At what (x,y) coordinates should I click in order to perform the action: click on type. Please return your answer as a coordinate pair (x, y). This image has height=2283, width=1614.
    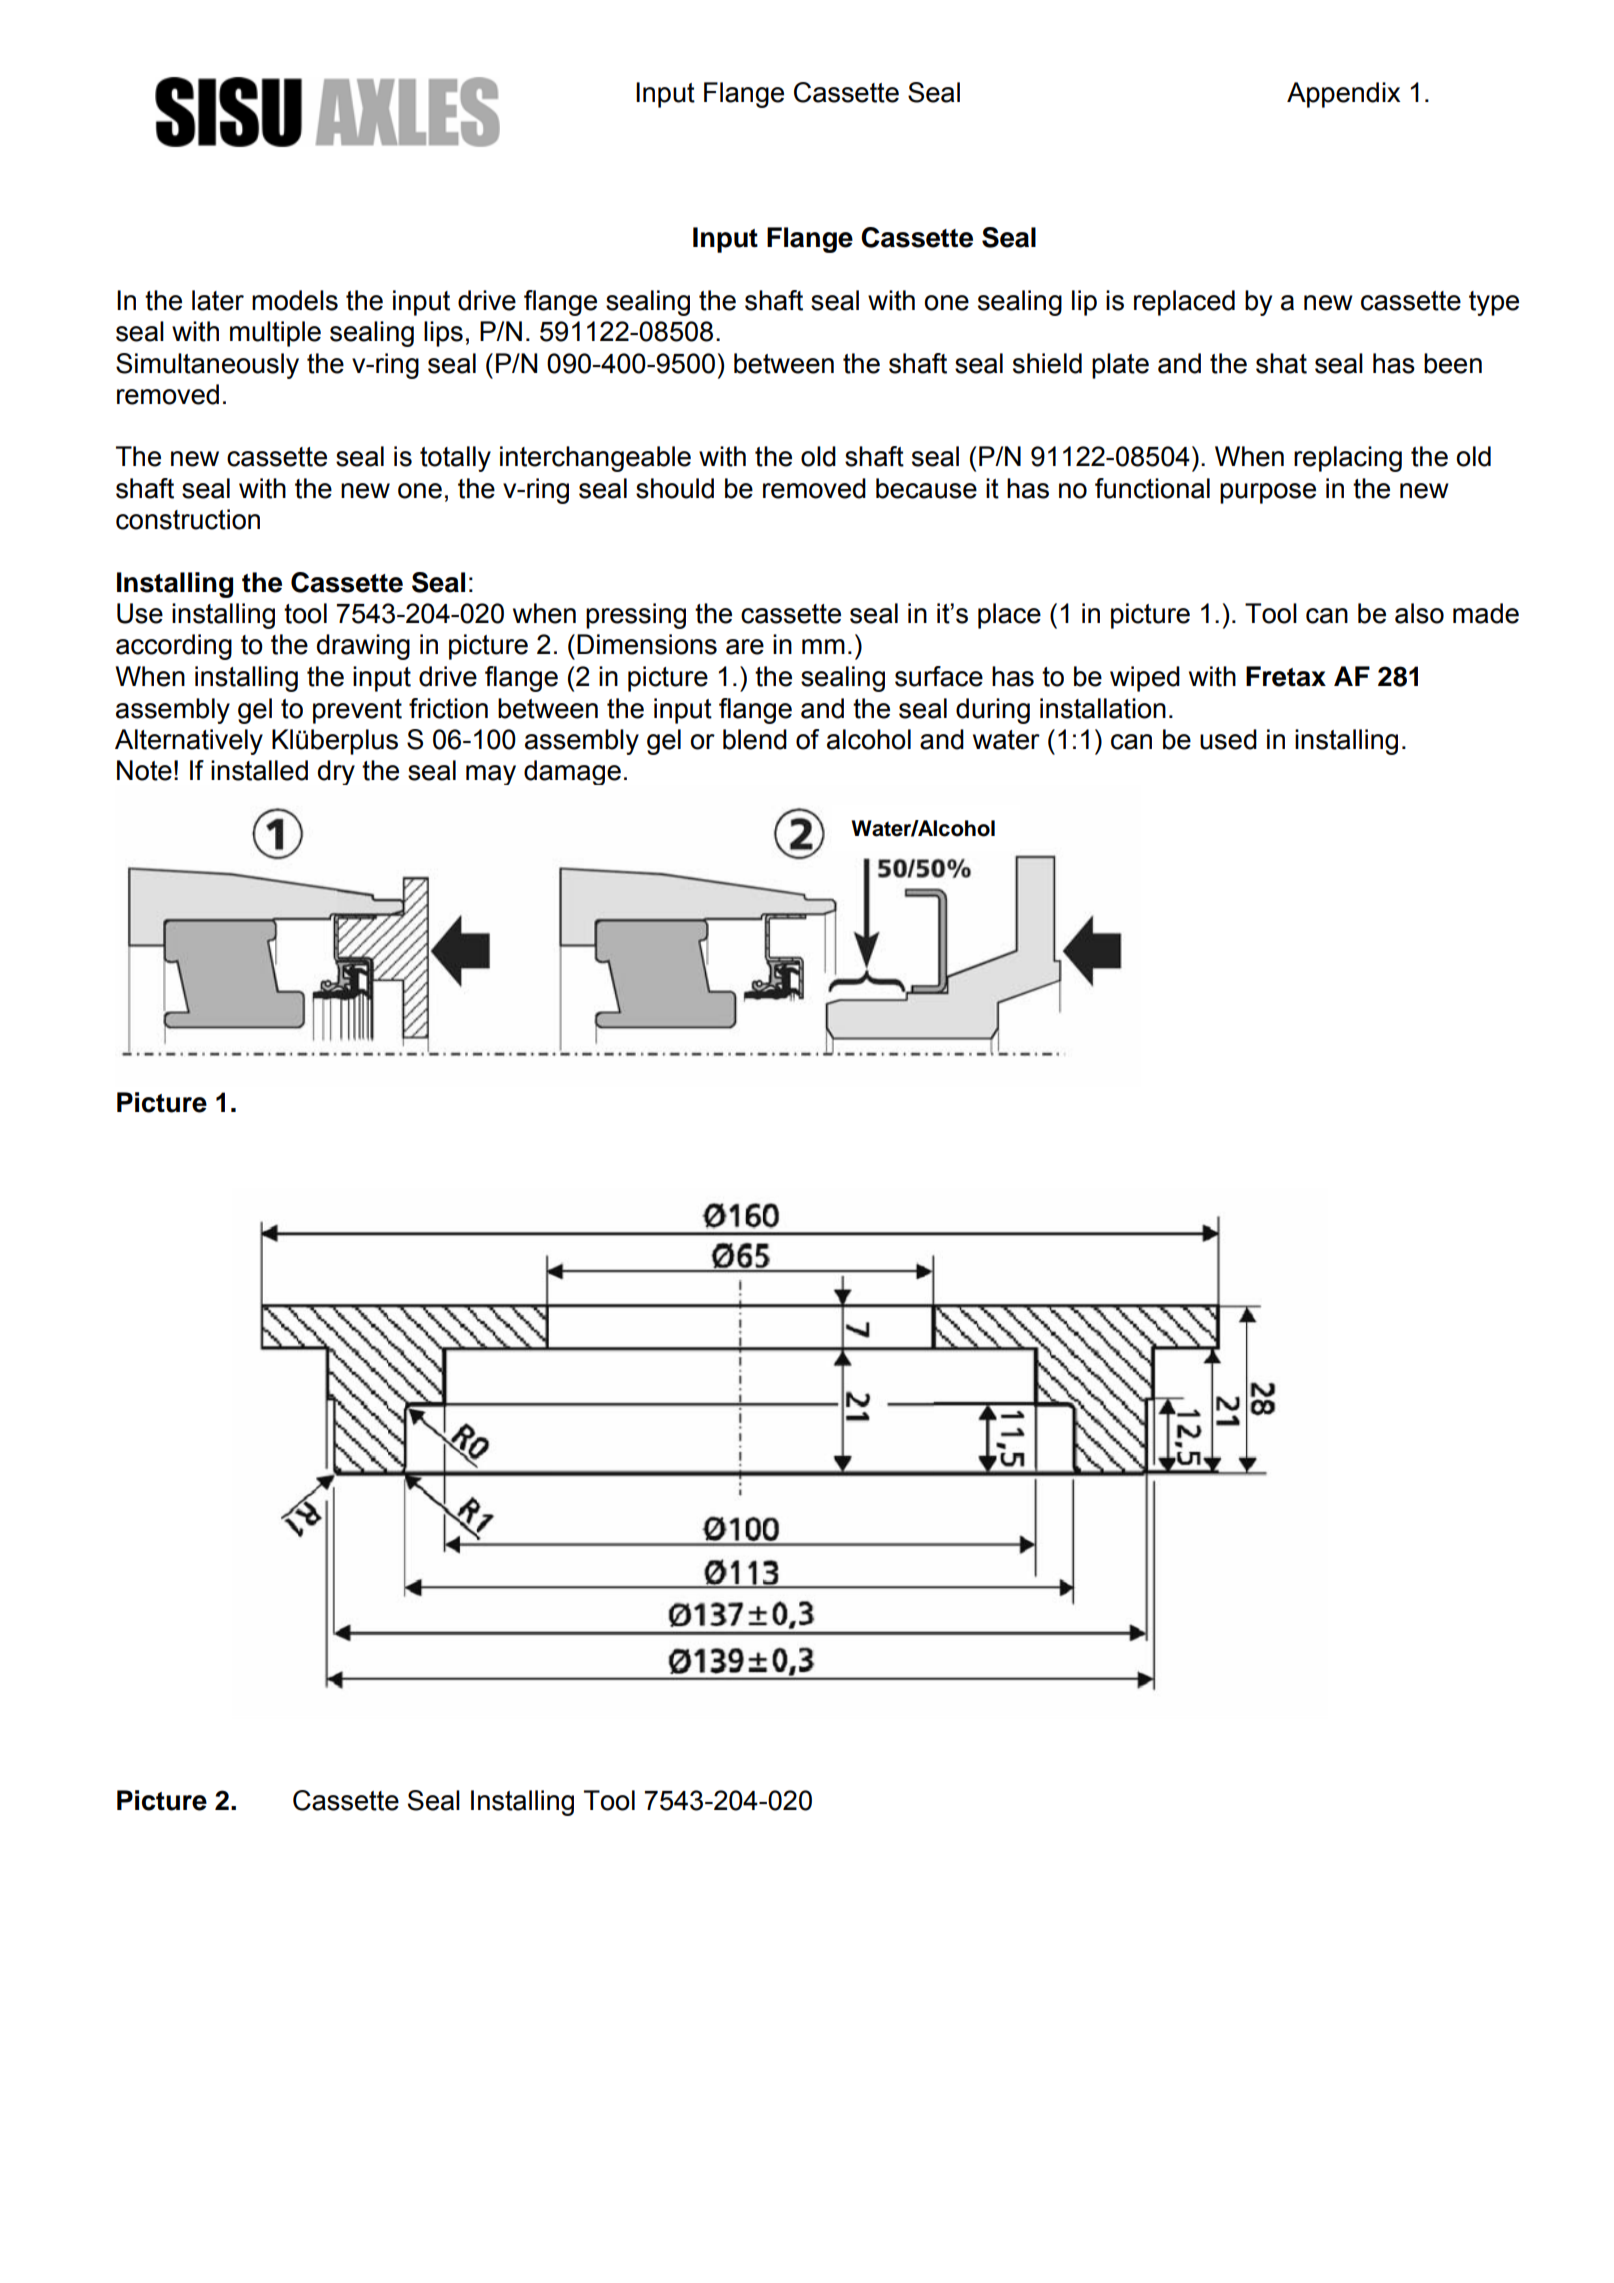
    Looking at the image, I should click on (1494, 303).
